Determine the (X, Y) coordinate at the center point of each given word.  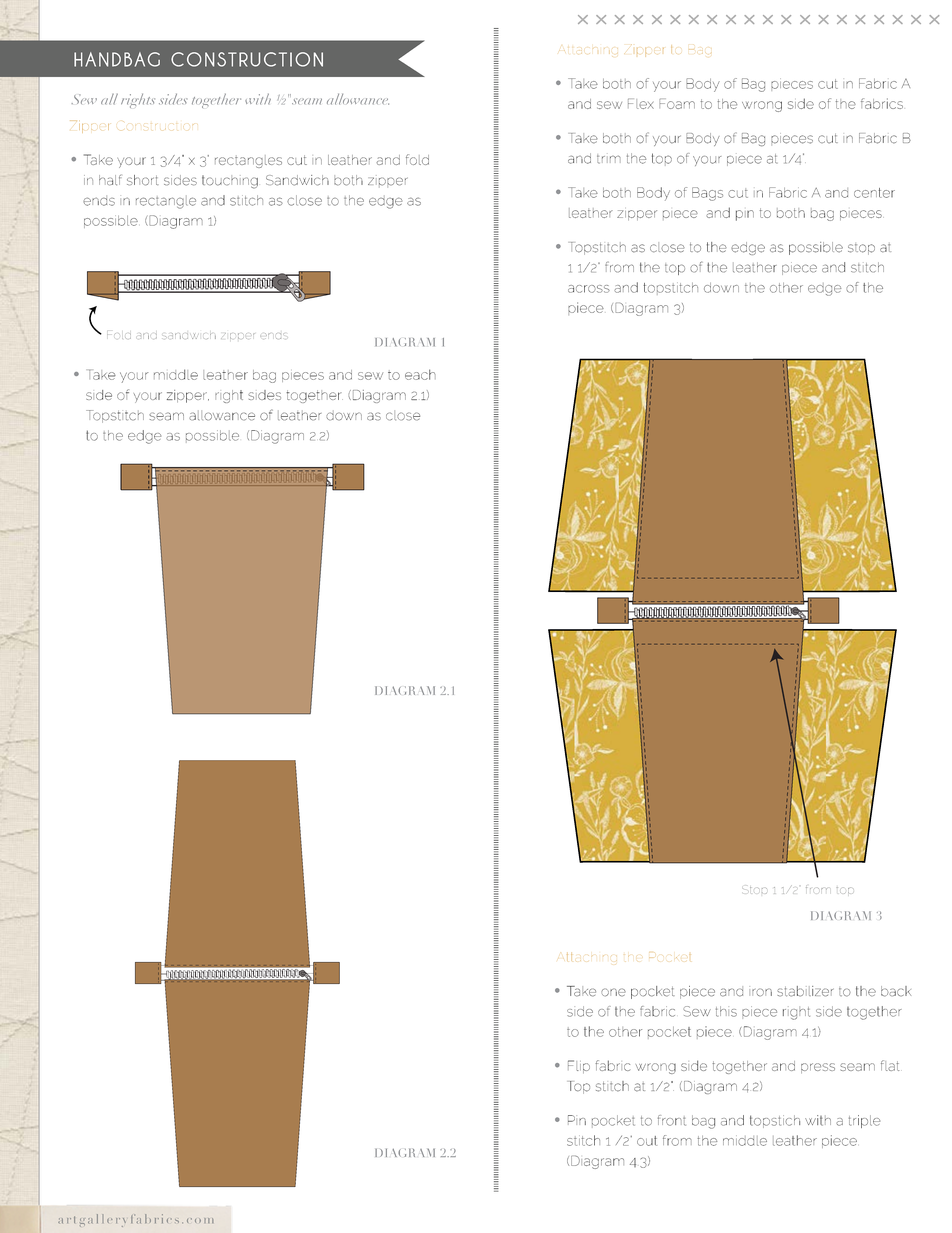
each (420, 374)
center (874, 193)
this (726, 1011)
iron (760, 991)
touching (230, 182)
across (589, 289)
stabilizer (805, 991)
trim (609, 159)
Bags (707, 194)
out (647, 1141)
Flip (579, 1066)
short (143, 180)
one (613, 992)
